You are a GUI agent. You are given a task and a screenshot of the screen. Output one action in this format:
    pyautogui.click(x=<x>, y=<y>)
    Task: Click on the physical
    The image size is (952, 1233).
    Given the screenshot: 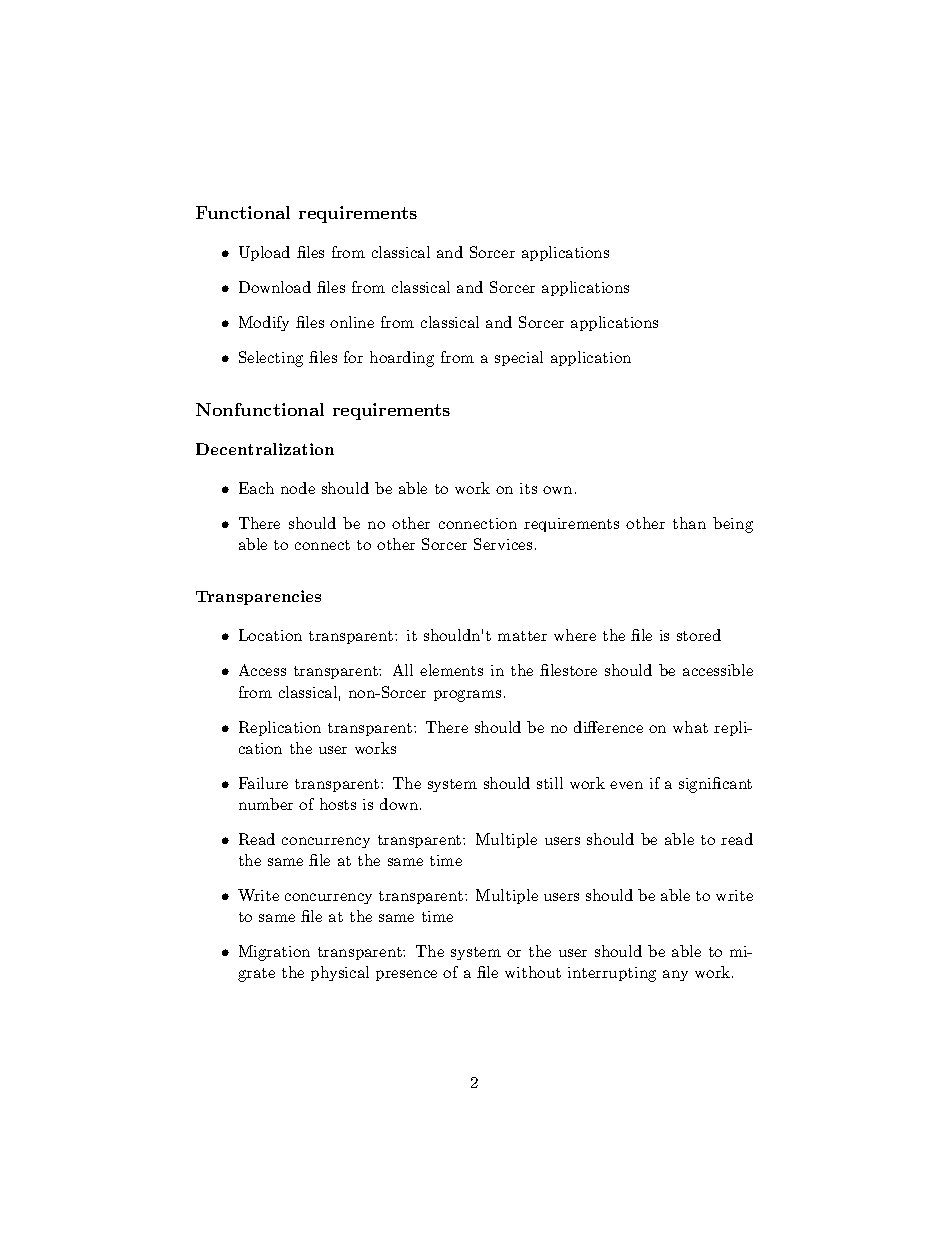 What is the action you would take?
    pyautogui.click(x=340, y=973)
